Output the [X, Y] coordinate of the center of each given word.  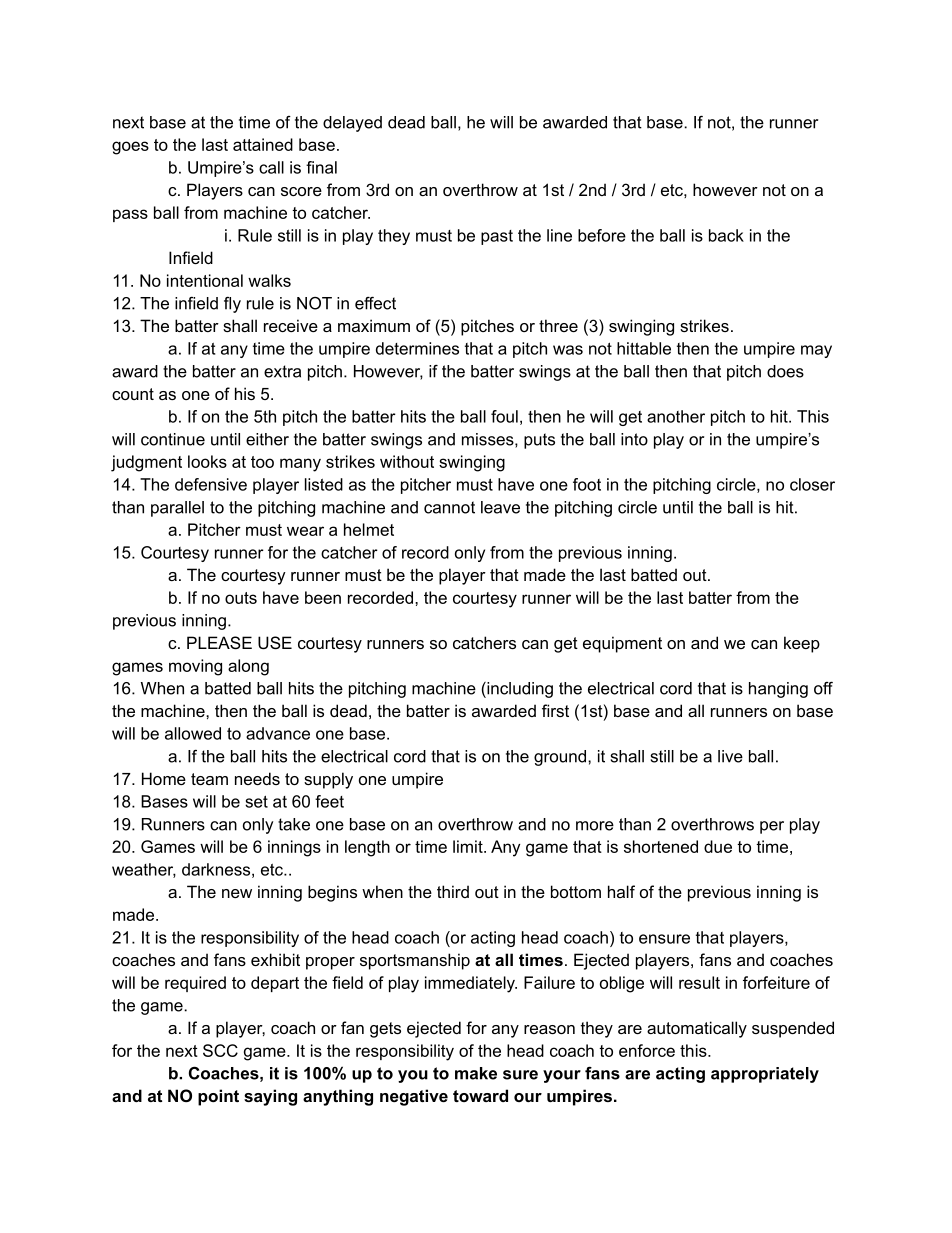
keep [802, 644]
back [726, 235]
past [497, 237]
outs [241, 598]
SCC [220, 1050]
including [519, 690]
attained [263, 144]
